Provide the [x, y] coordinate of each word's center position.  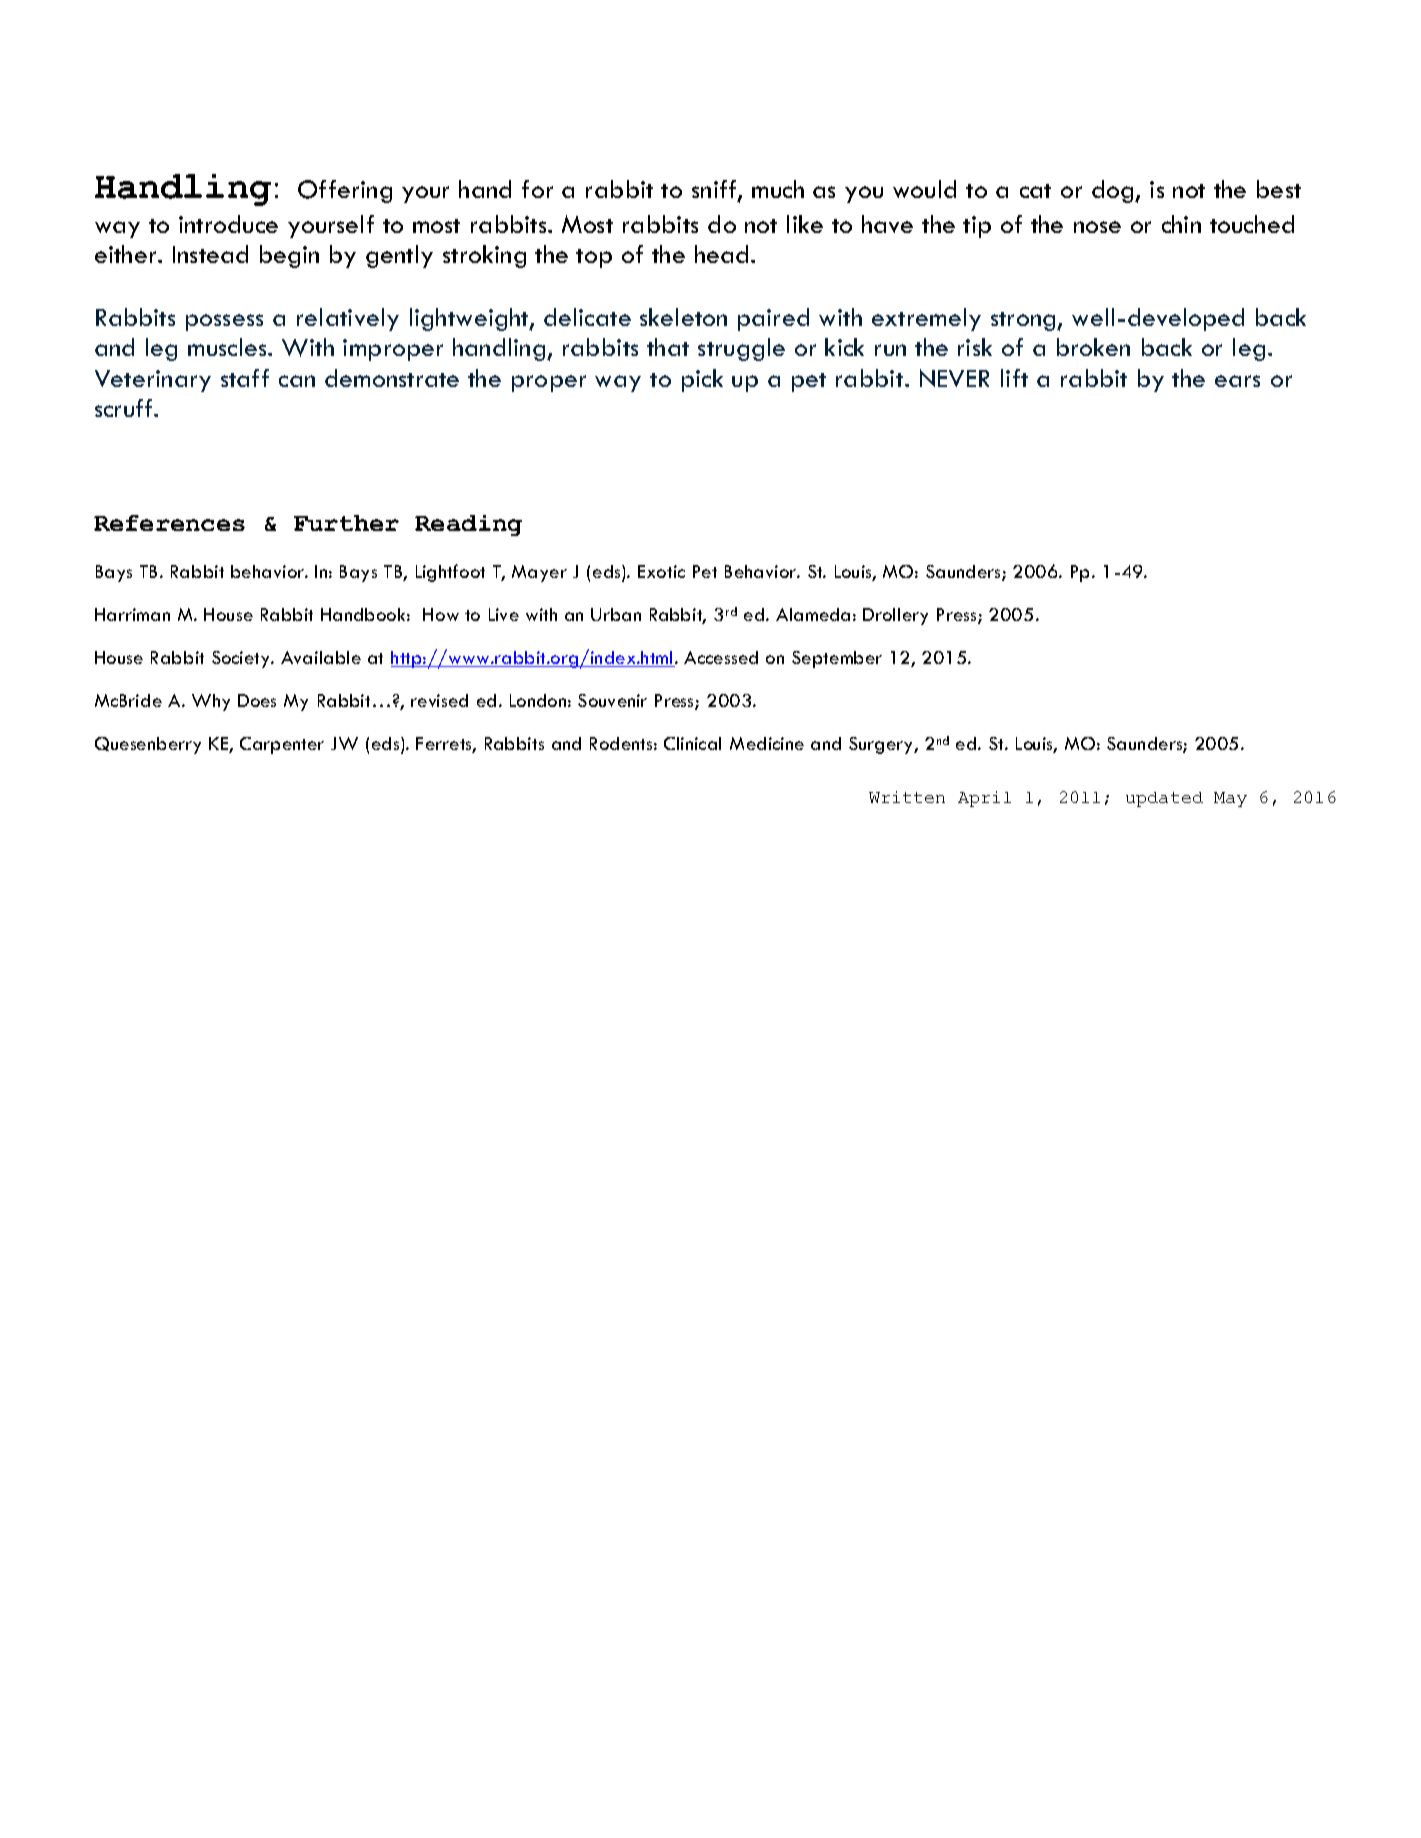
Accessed [721, 657]
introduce [228, 224]
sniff [715, 190]
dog [1114, 191]
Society [242, 659]
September [837, 659]
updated [1164, 799]
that [668, 347]
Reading [468, 525]
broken [1093, 347]
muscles [228, 347]
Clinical [692, 743]
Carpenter [282, 745]
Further [346, 523]
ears [1237, 381]
